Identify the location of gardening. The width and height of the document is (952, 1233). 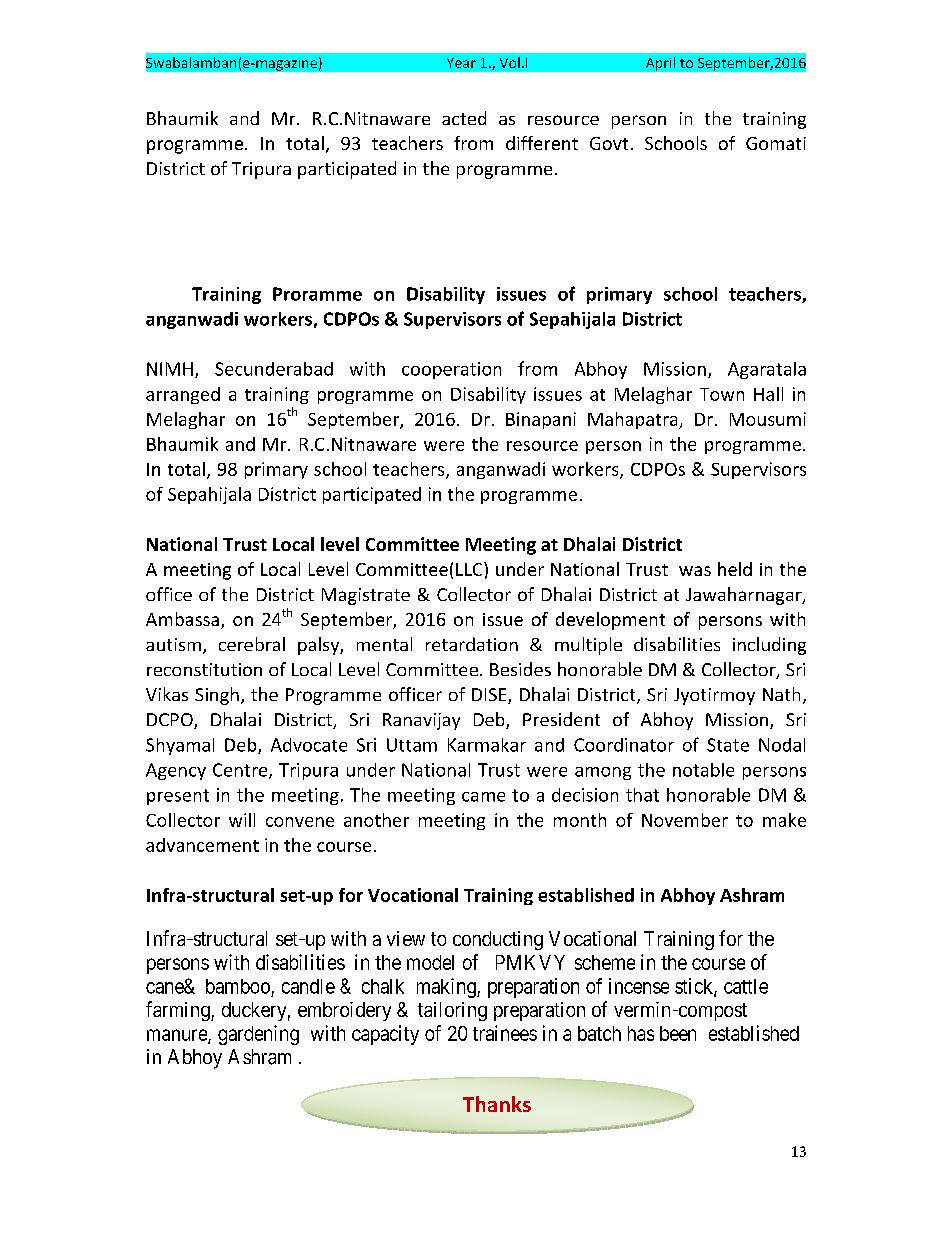
(258, 1035).
